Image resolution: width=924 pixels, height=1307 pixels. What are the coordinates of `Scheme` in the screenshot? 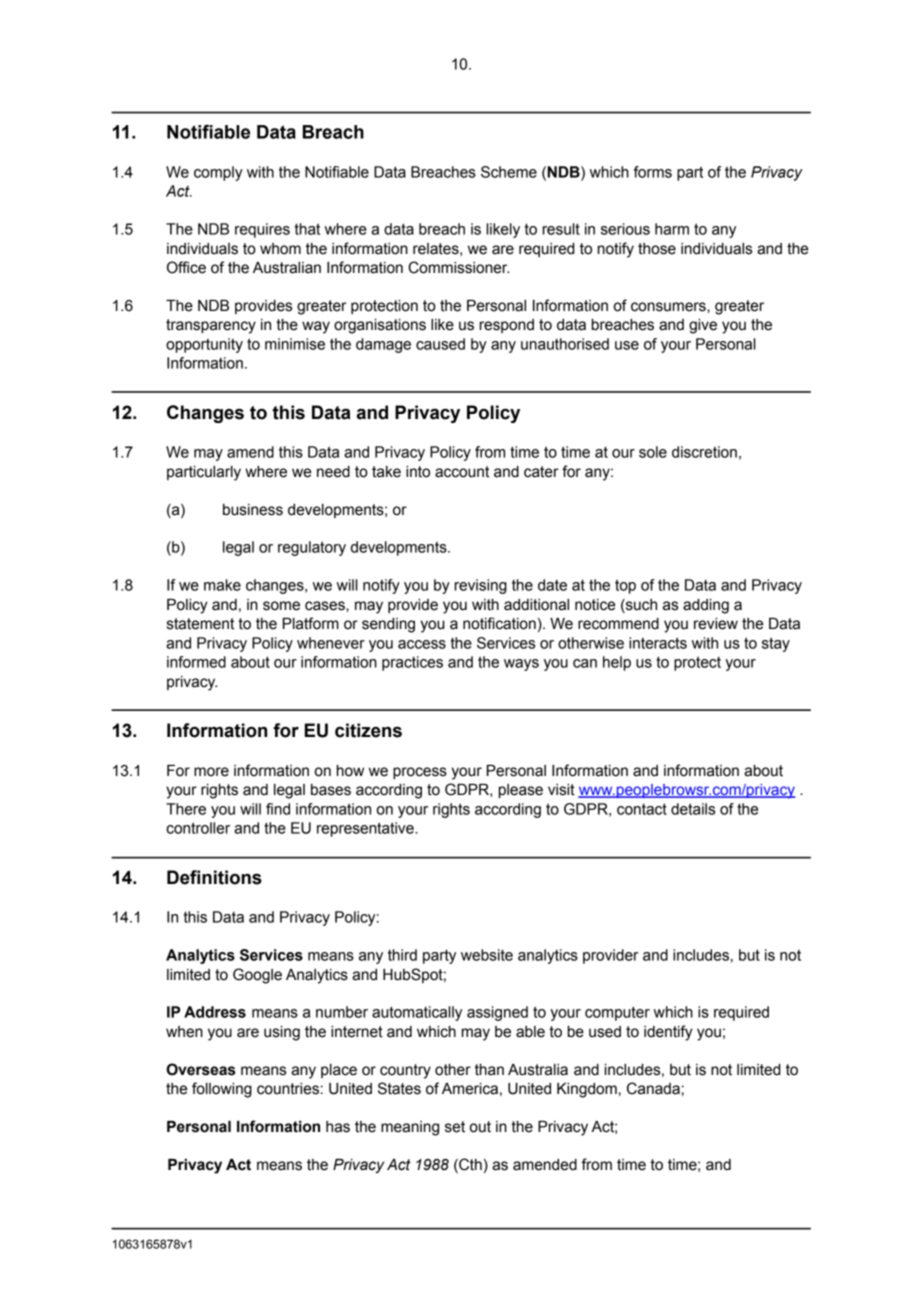 It's located at (509, 172).
